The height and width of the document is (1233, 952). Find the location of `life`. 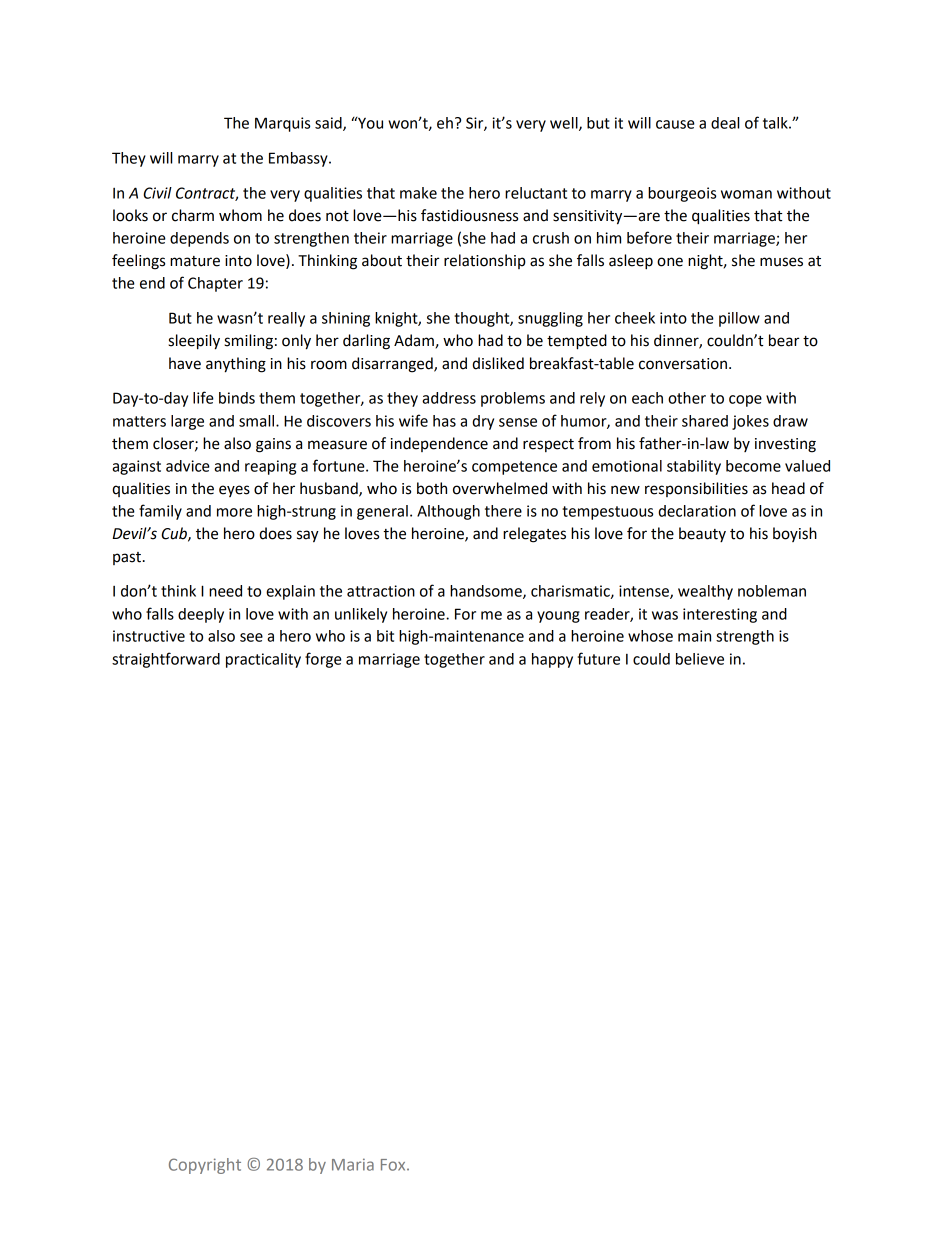

life is located at coordinates (203, 397).
